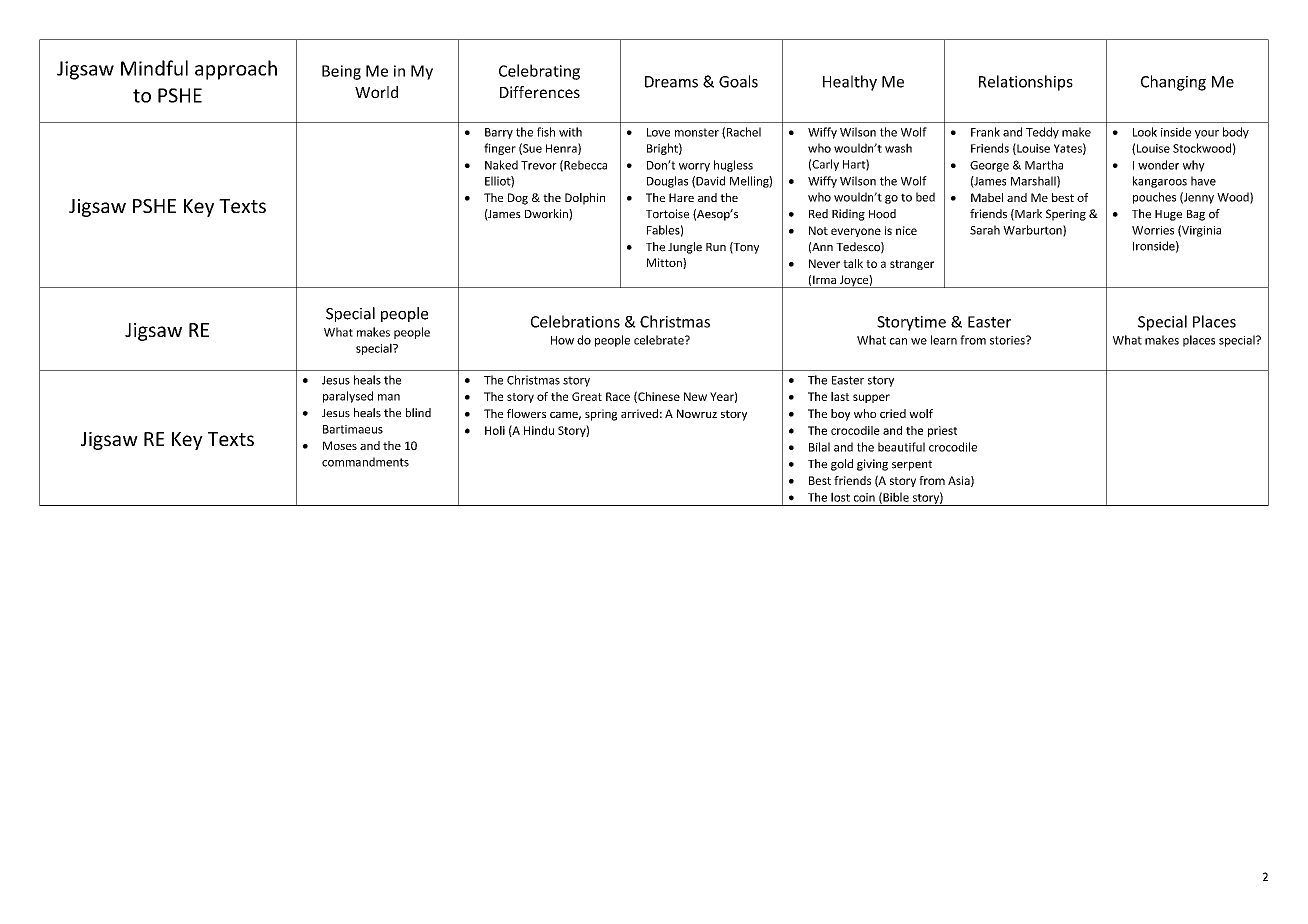  What do you see at coordinates (695, 396) in the screenshot?
I see `New` at bounding box center [695, 396].
